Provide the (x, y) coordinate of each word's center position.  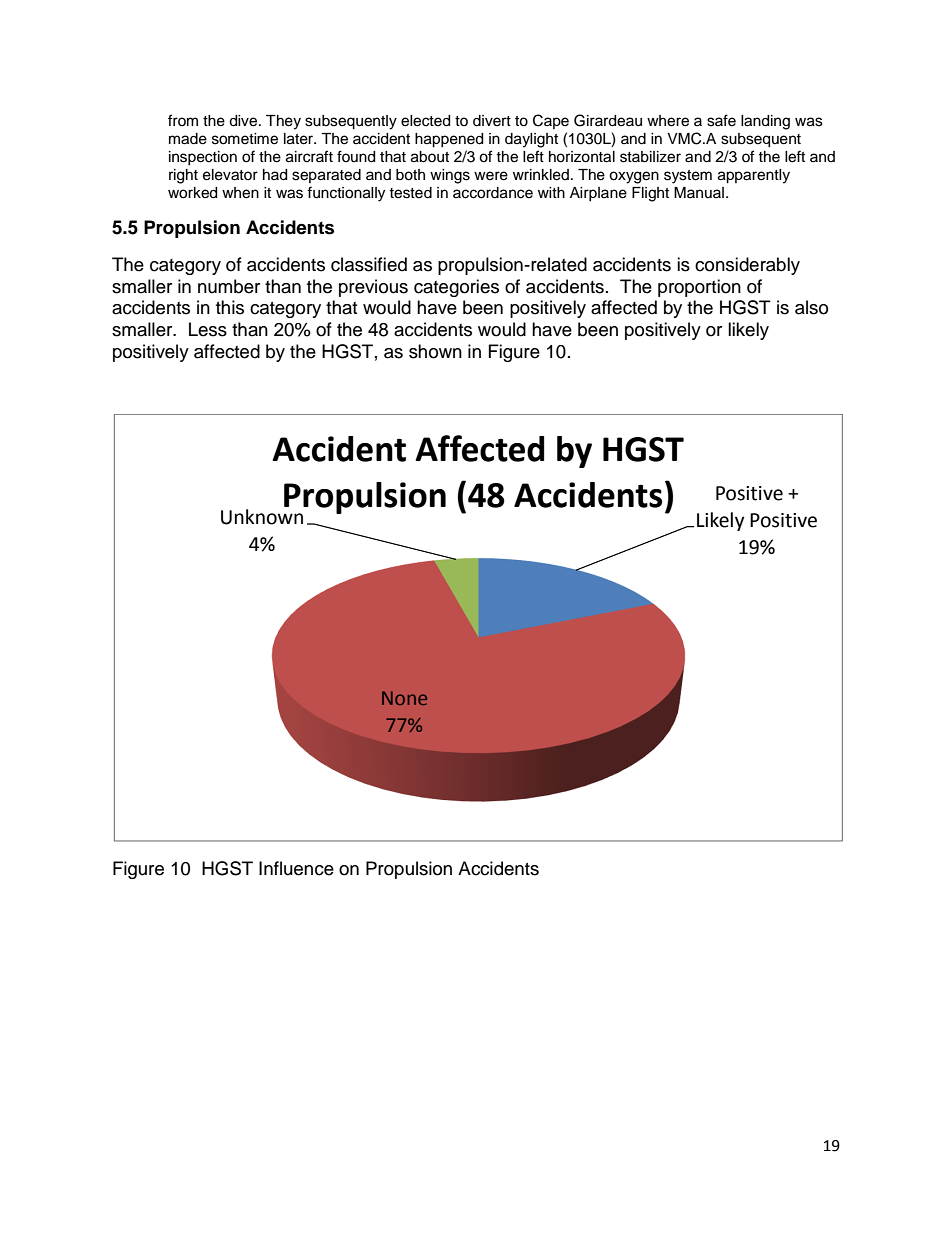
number (229, 286)
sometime (245, 139)
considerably (747, 266)
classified (369, 264)
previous (373, 288)
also (811, 307)
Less (208, 329)
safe (721, 120)
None (404, 698)
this (230, 307)
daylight (531, 140)
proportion (699, 288)
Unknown (262, 517)
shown (435, 351)
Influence (296, 868)
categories (456, 288)
